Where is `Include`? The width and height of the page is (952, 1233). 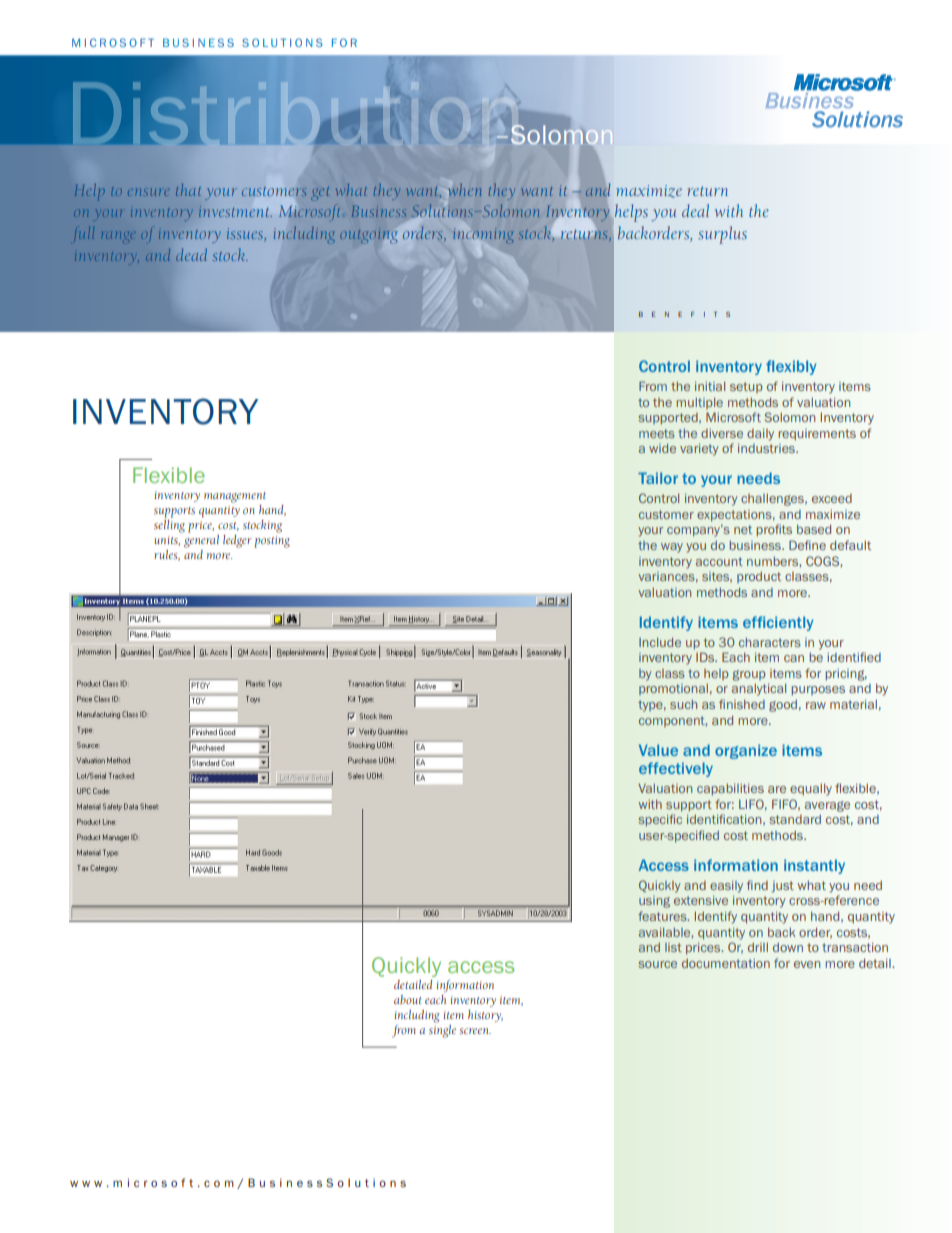
Include is located at coordinates (660, 642).
